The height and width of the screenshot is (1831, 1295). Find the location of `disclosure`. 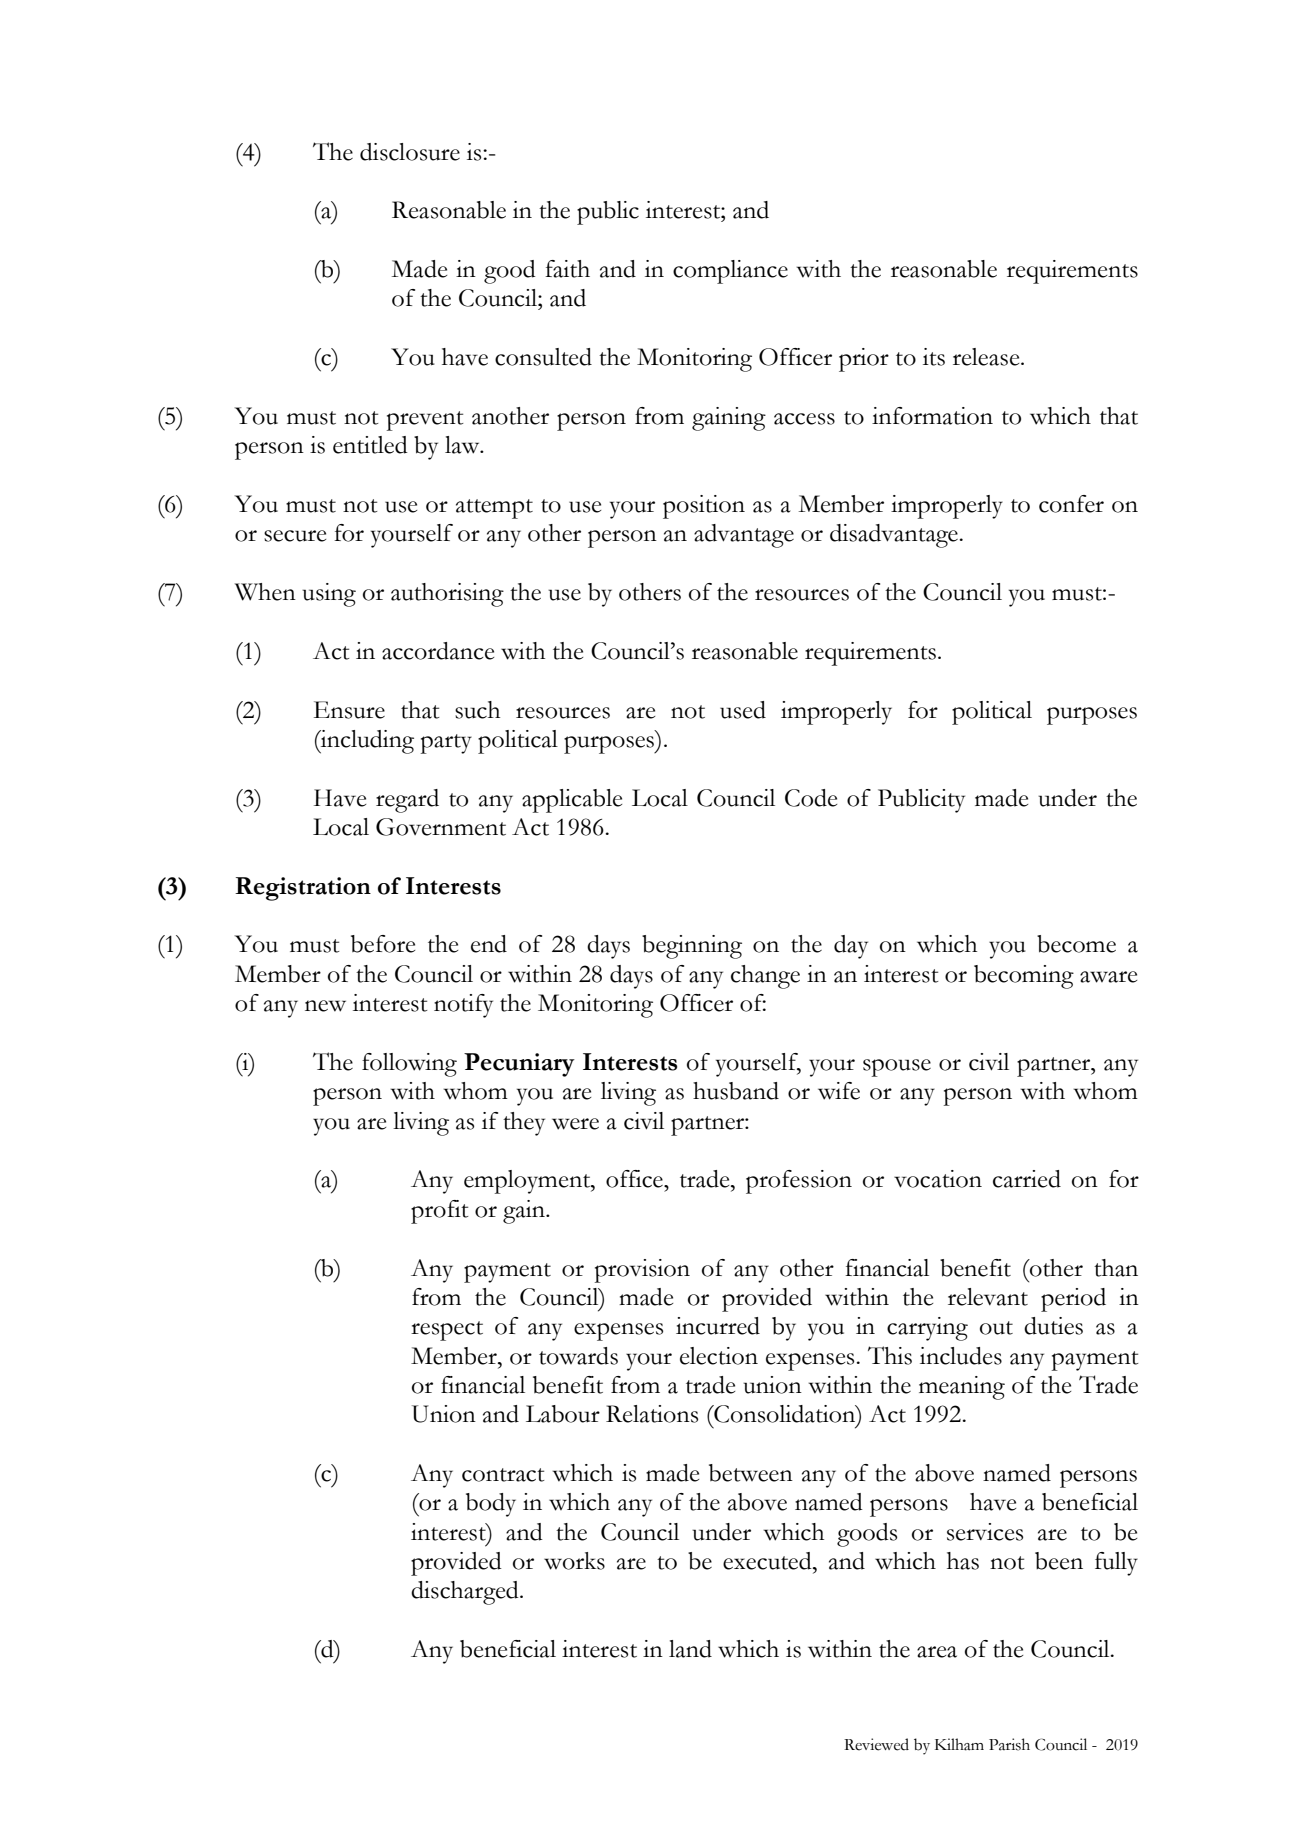

disclosure is located at coordinates (410, 152).
